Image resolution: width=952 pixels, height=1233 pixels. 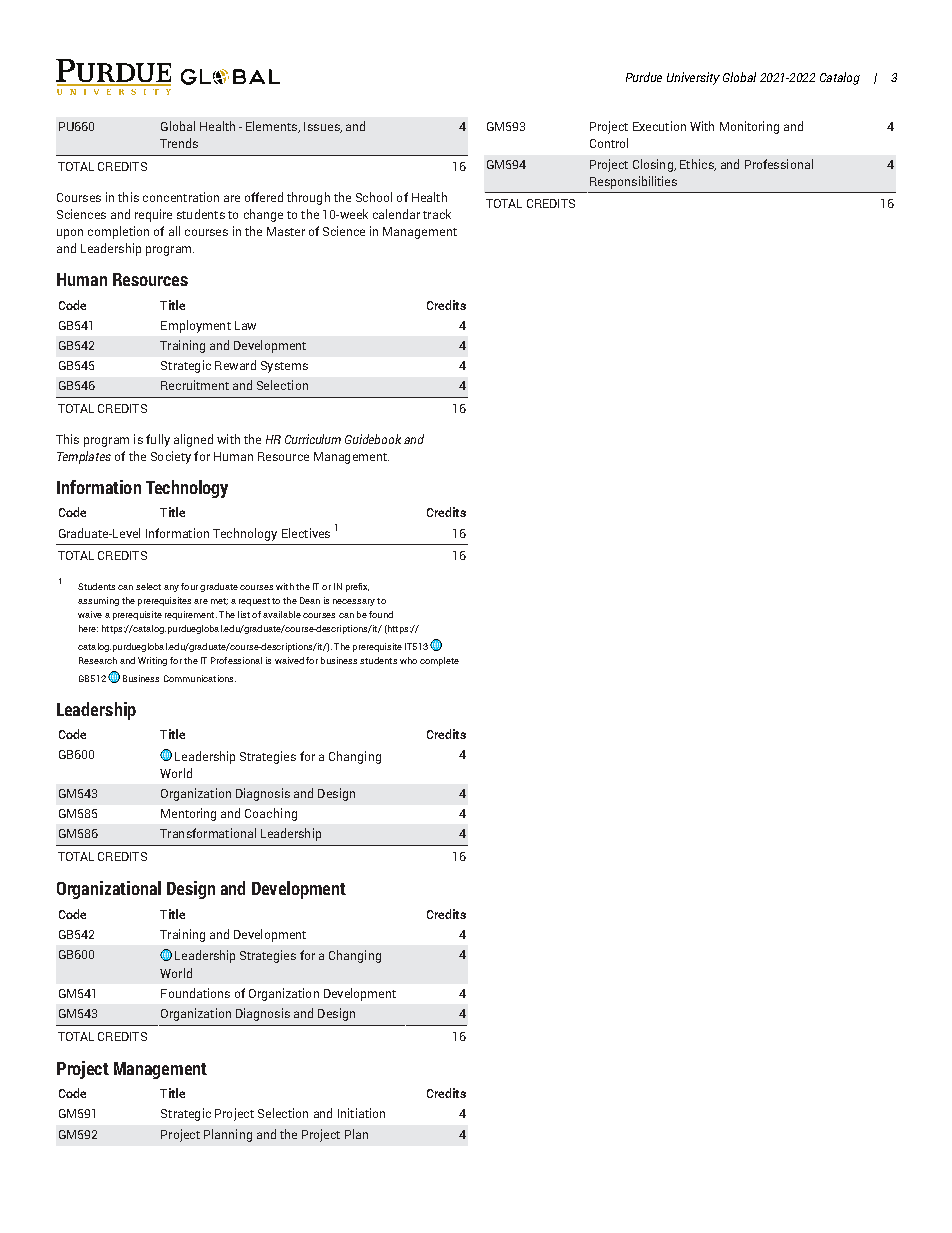 I want to click on who, so click(x=408, y=660).
